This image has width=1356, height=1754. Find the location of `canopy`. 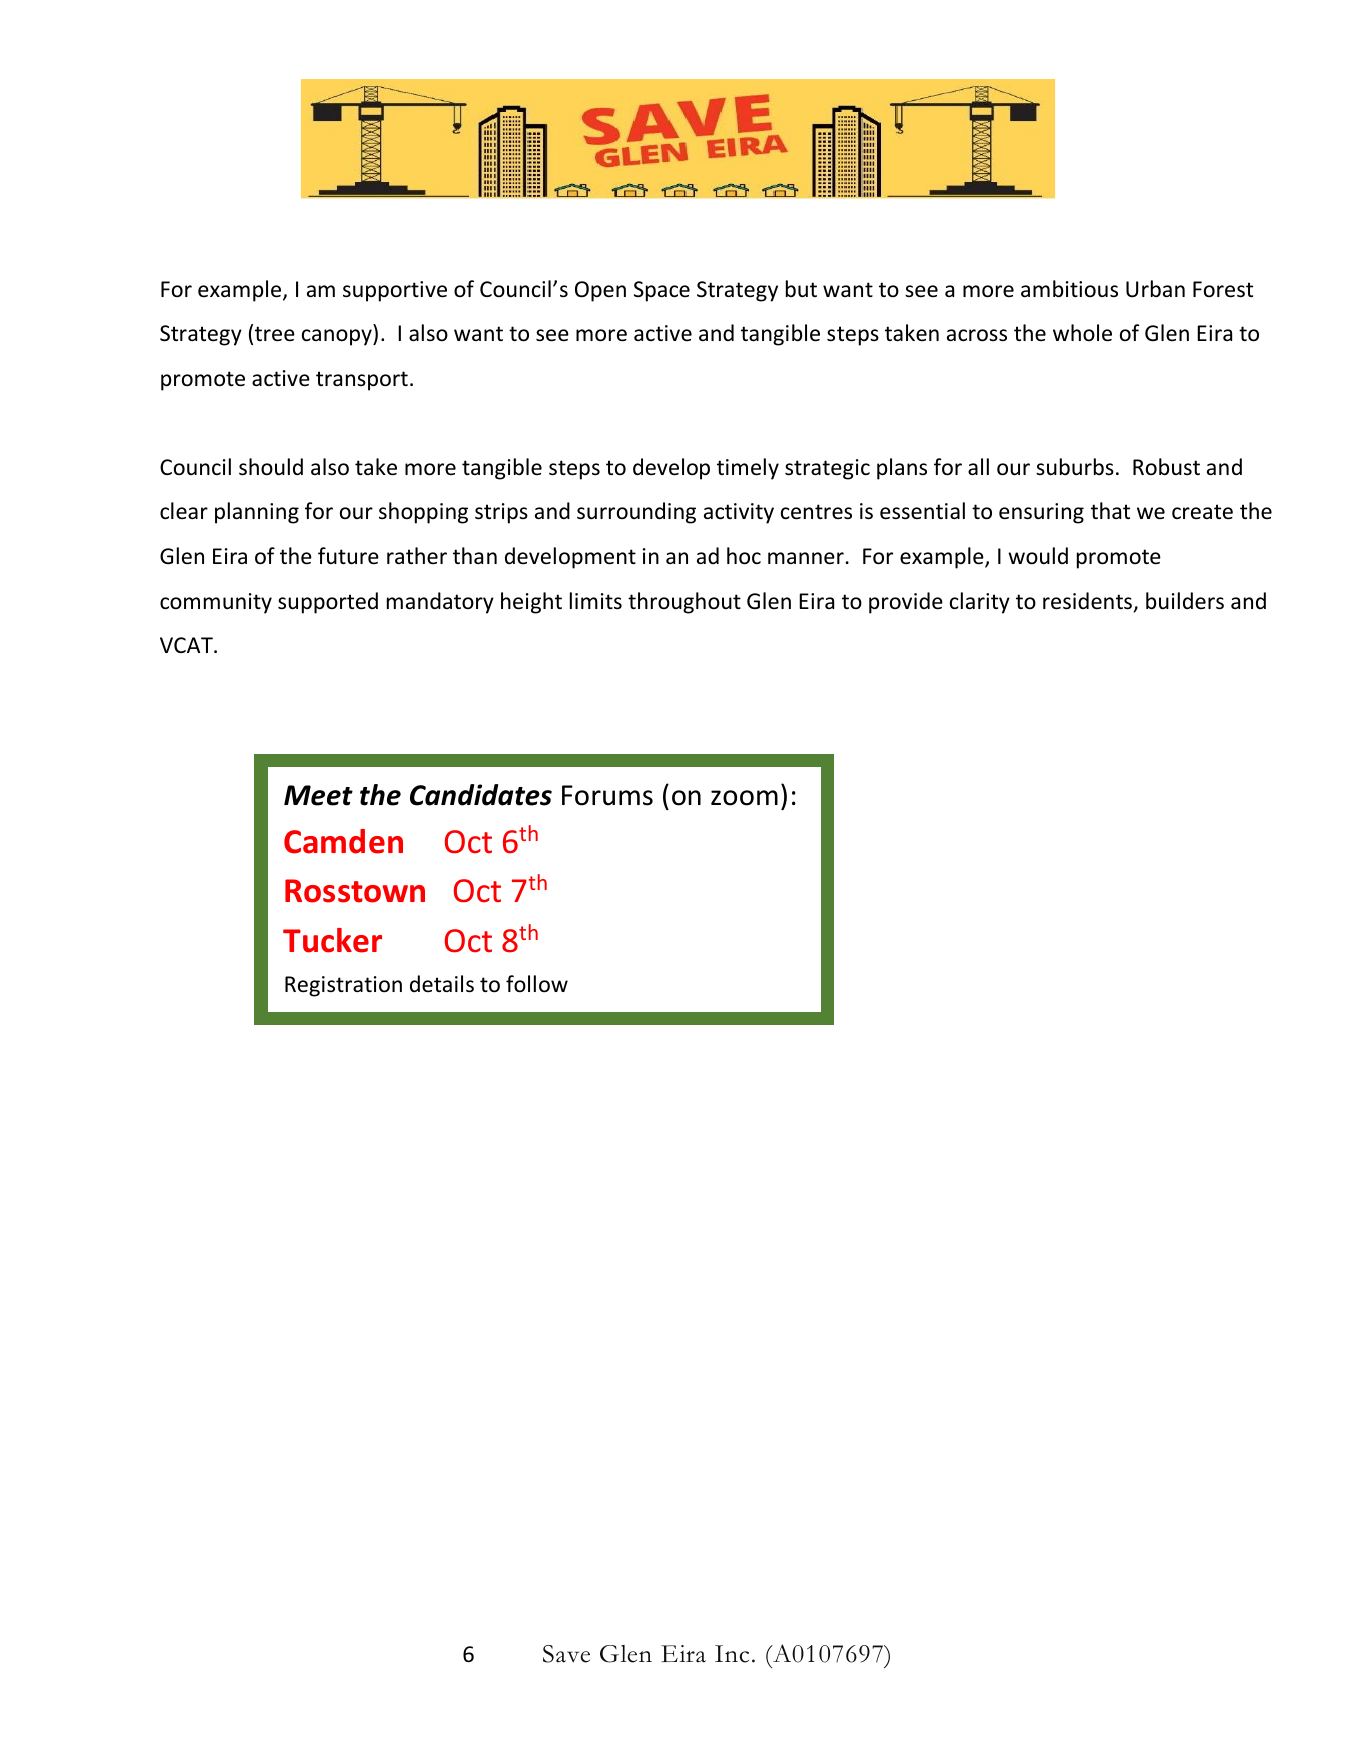

canopy is located at coordinates (338, 337).
